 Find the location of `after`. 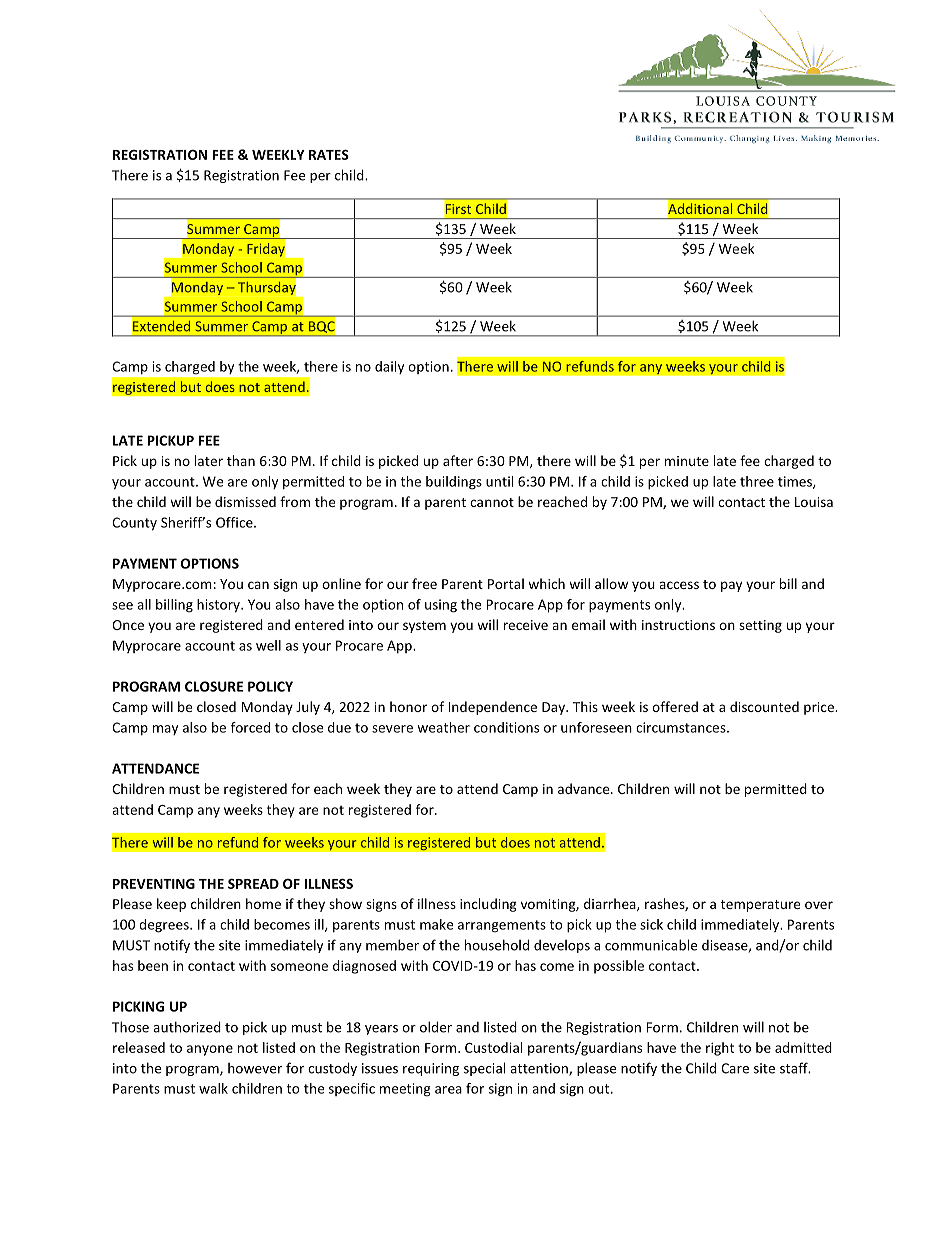

after is located at coordinates (458, 460).
